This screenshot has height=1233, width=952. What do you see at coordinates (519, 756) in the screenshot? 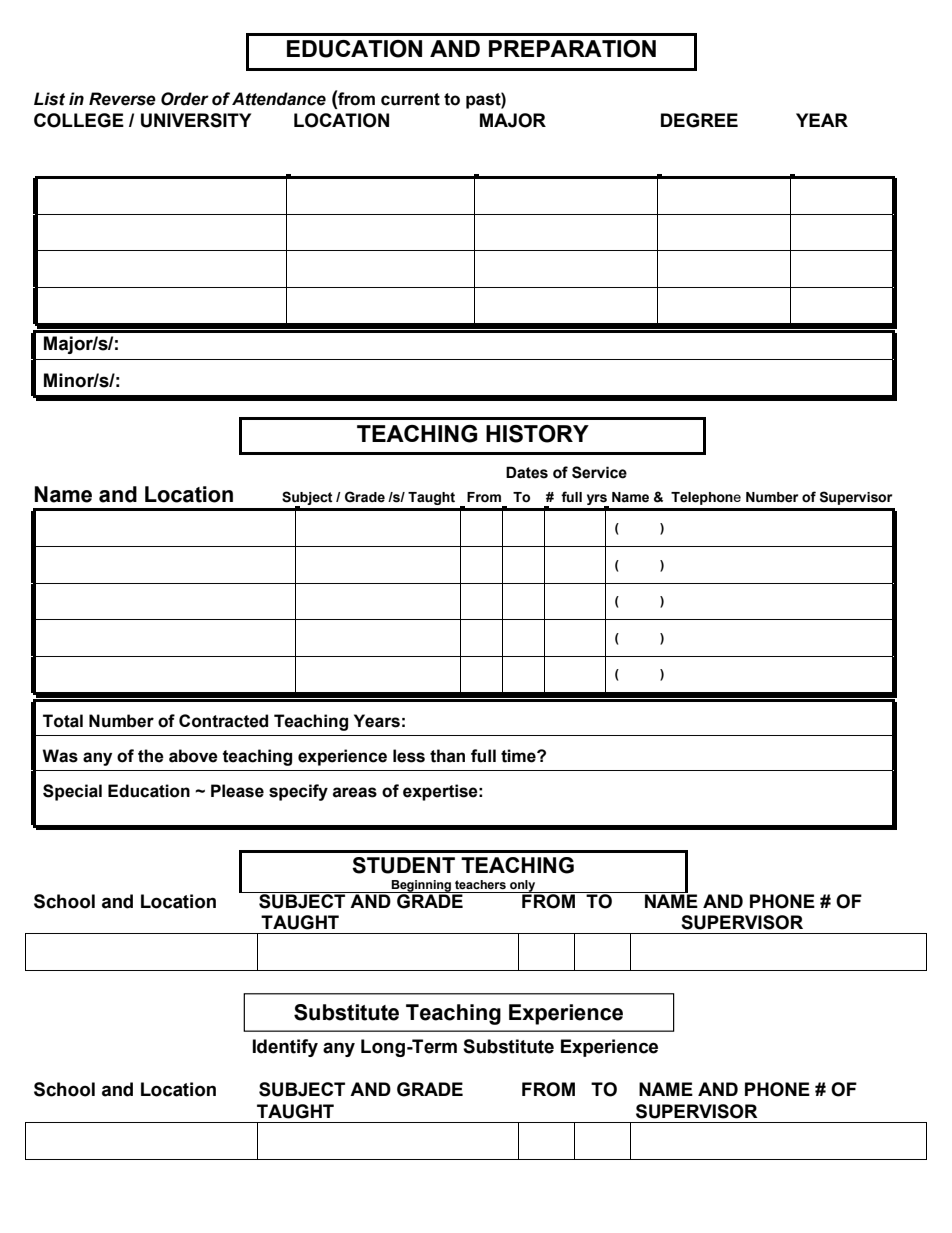
I see `time` at bounding box center [519, 756].
